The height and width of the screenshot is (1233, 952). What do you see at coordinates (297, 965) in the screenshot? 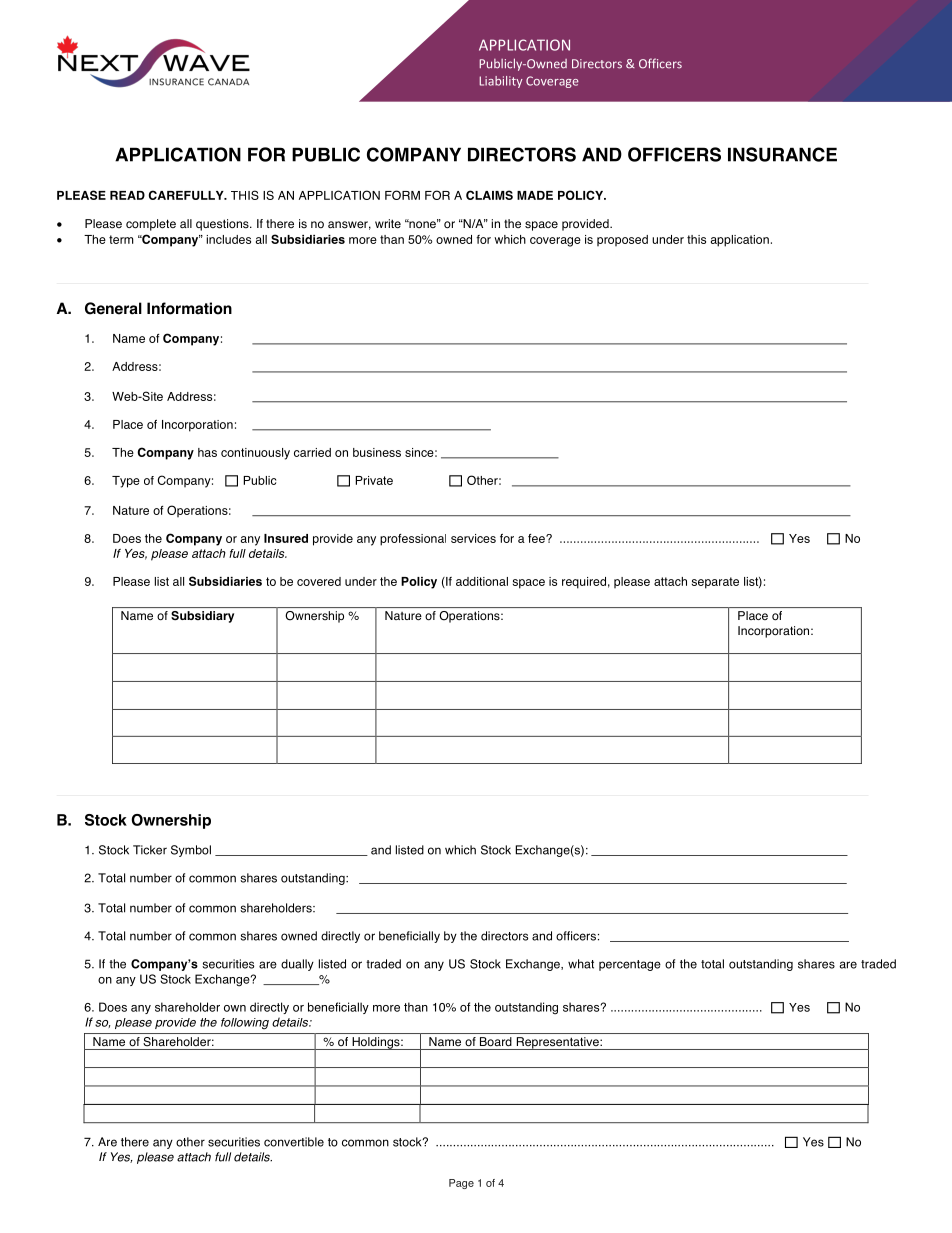
I see `dually` at bounding box center [297, 965].
